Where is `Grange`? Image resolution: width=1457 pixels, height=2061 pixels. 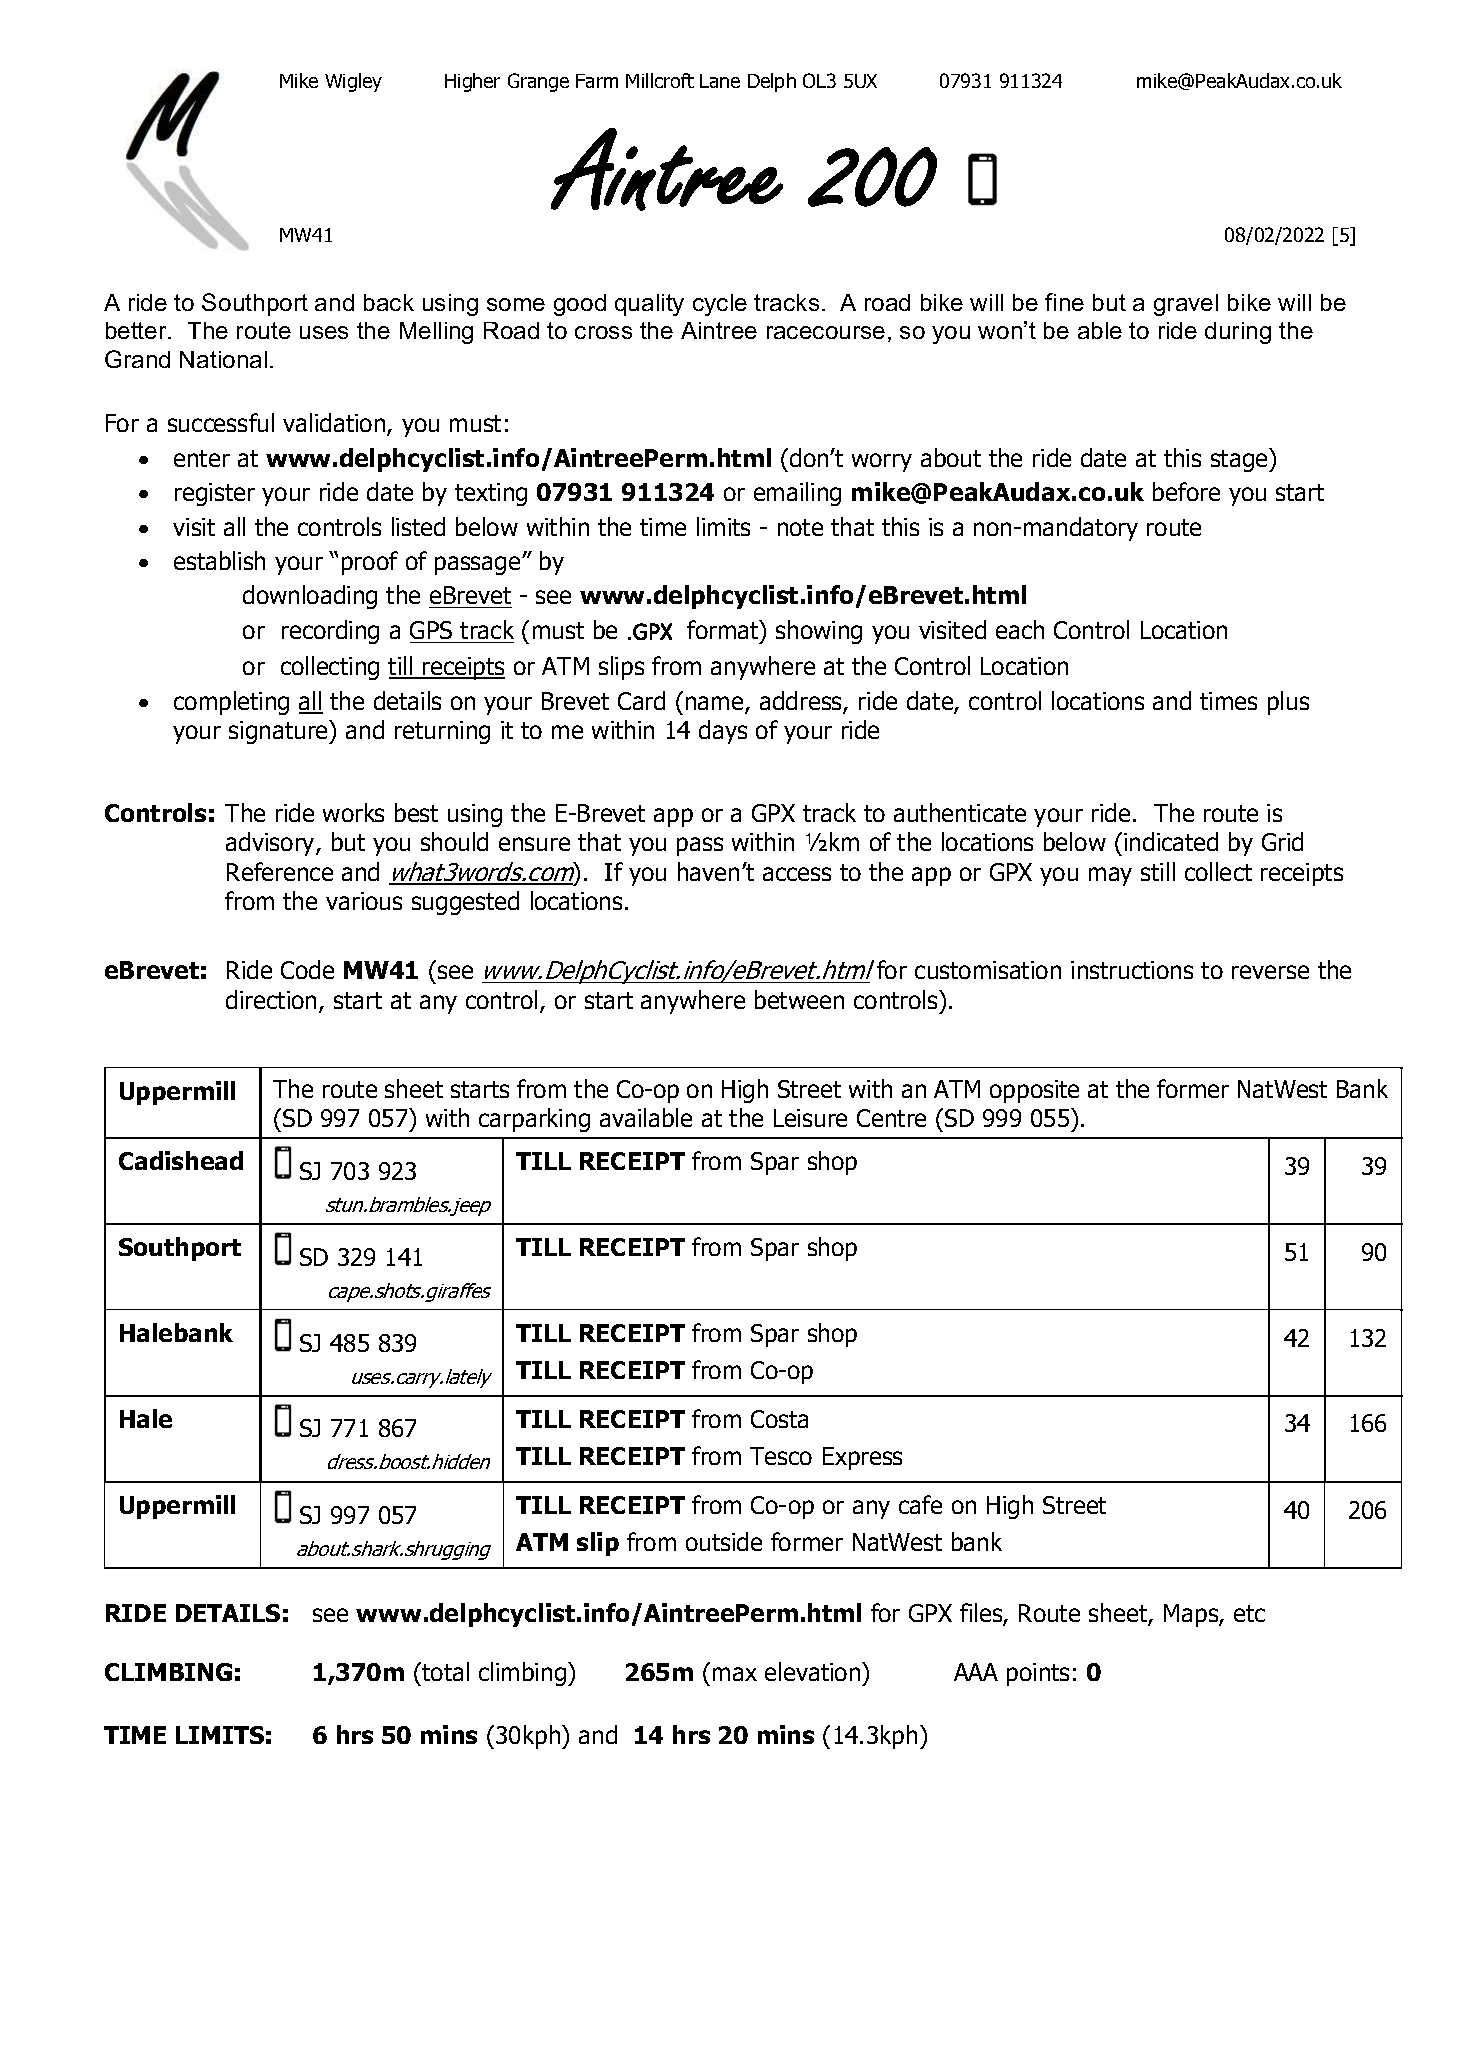
Grange is located at coordinates (538, 82).
